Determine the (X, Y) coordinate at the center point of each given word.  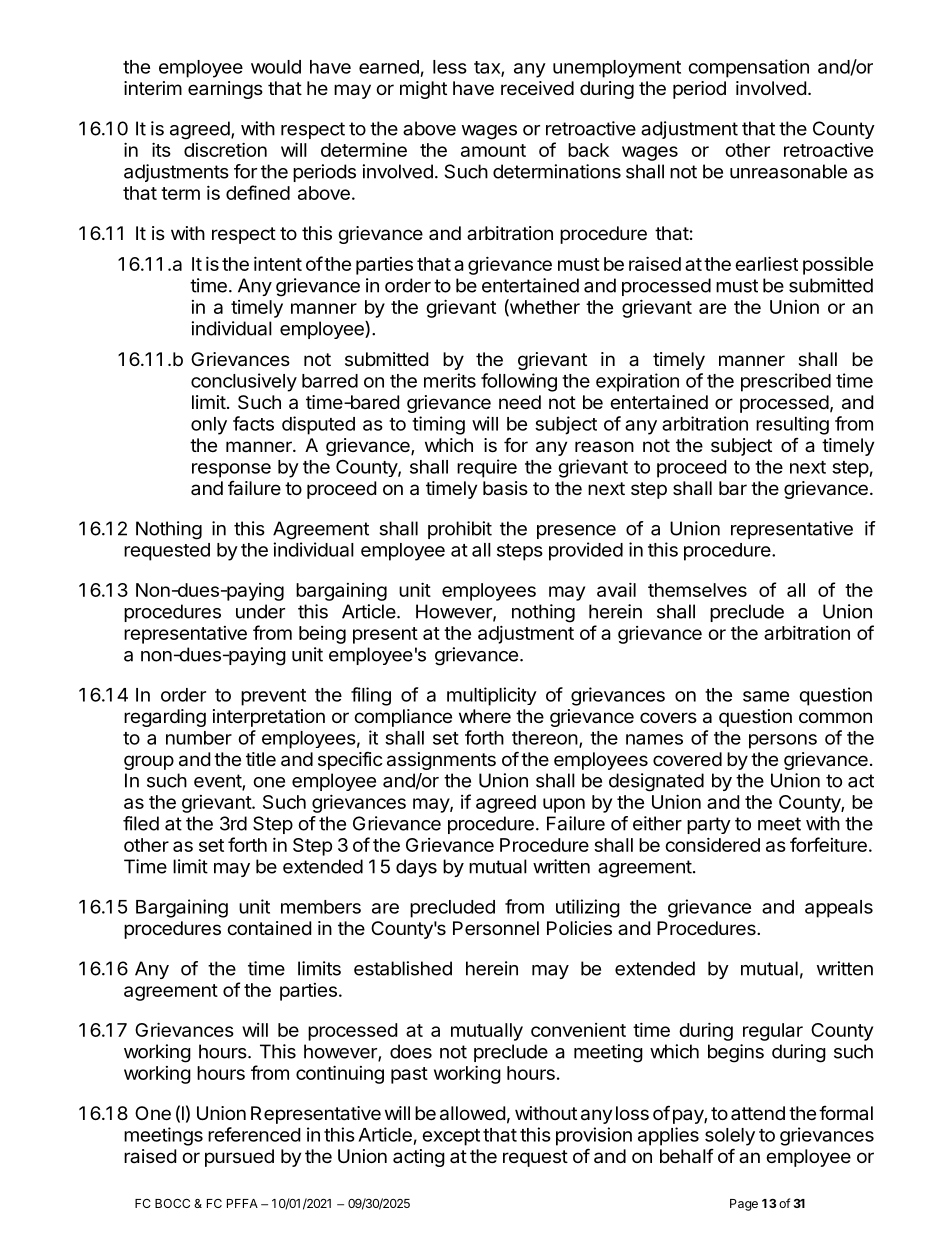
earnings (225, 90)
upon (564, 805)
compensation (748, 68)
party (709, 825)
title (261, 759)
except (451, 1137)
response (231, 470)
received (537, 88)
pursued (239, 1158)
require (487, 468)
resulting (792, 425)
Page (744, 1205)
